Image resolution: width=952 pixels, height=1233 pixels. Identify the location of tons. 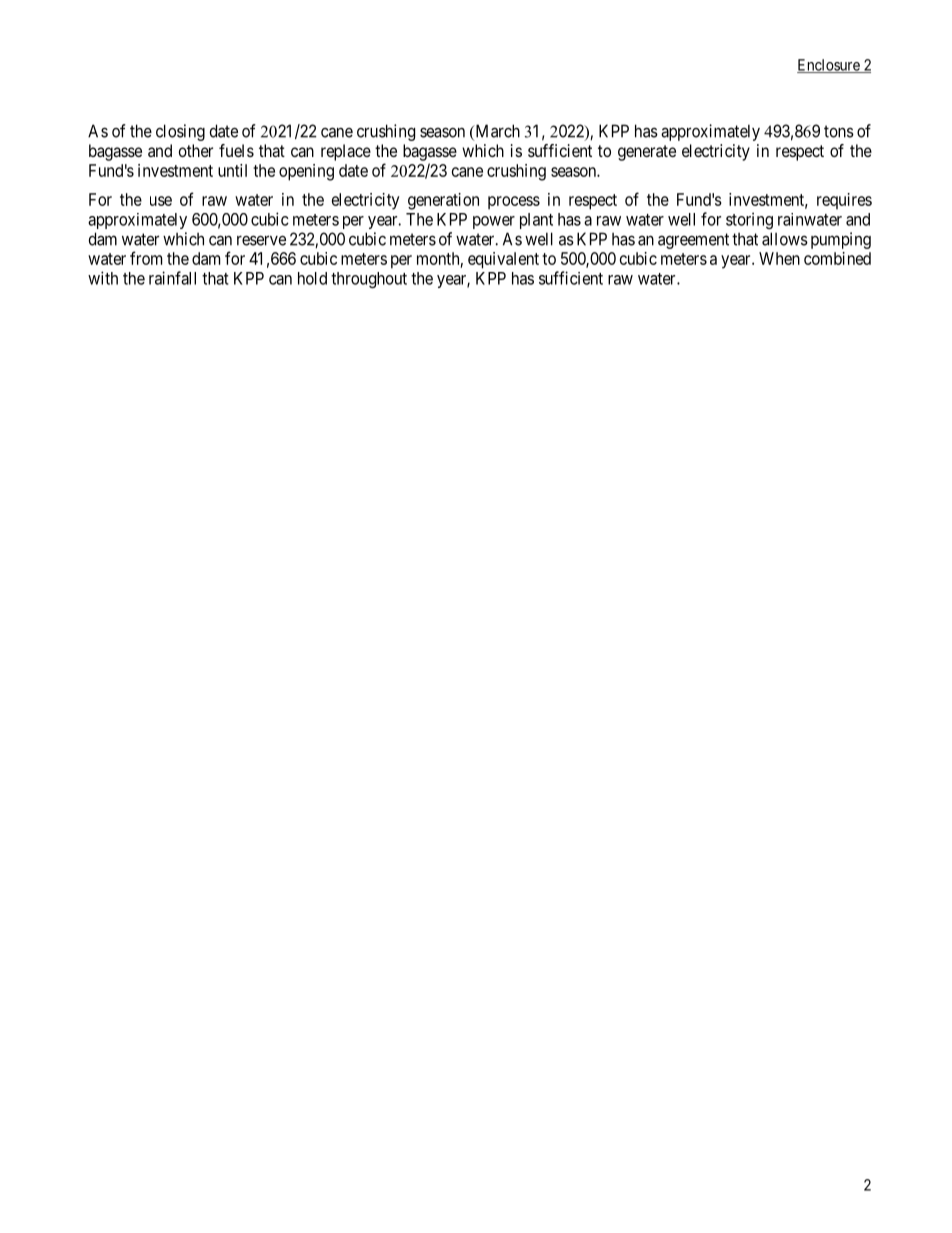
(839, 131).
